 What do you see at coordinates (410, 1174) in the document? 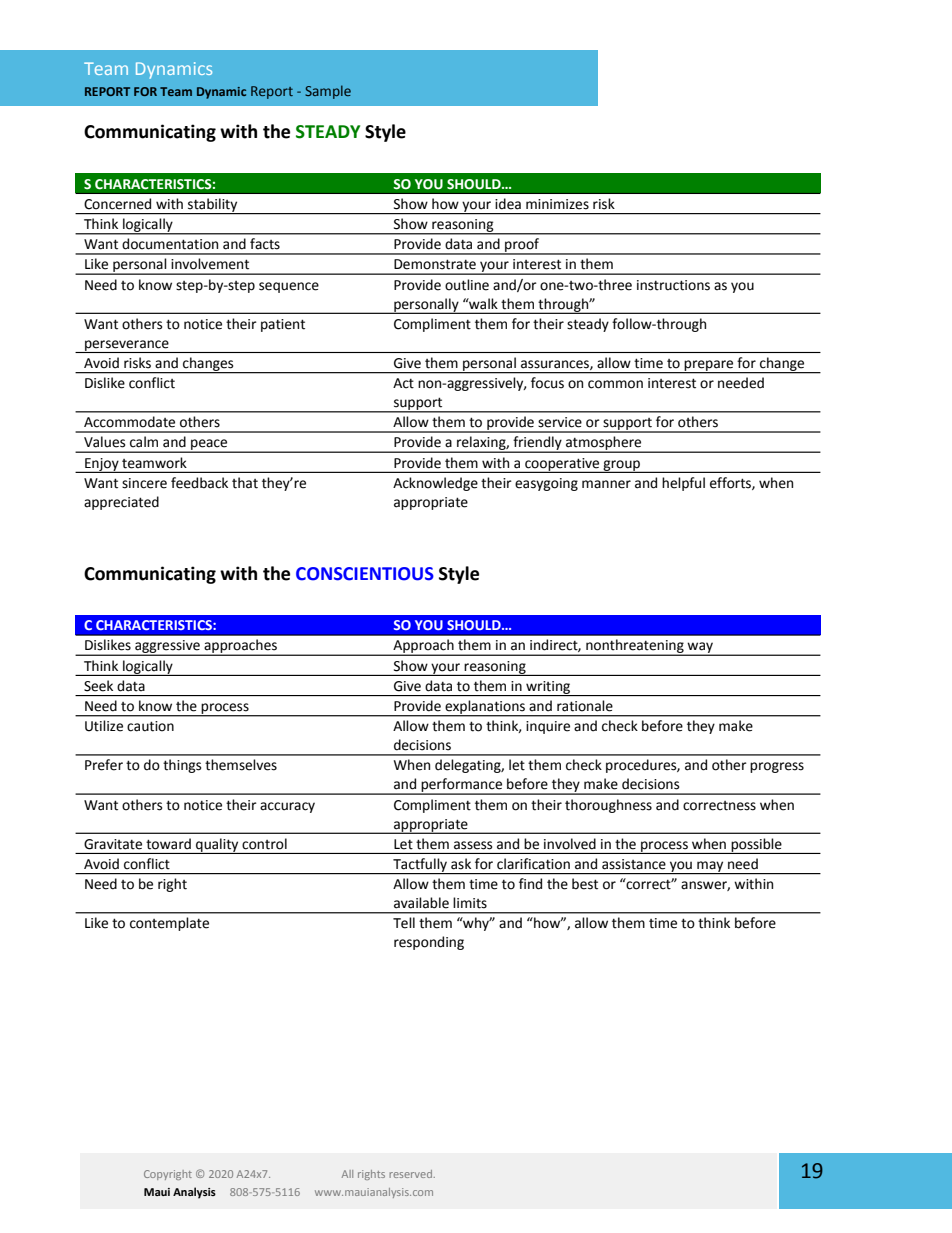
I see `reserved` at bounding box center [410, 1174].
